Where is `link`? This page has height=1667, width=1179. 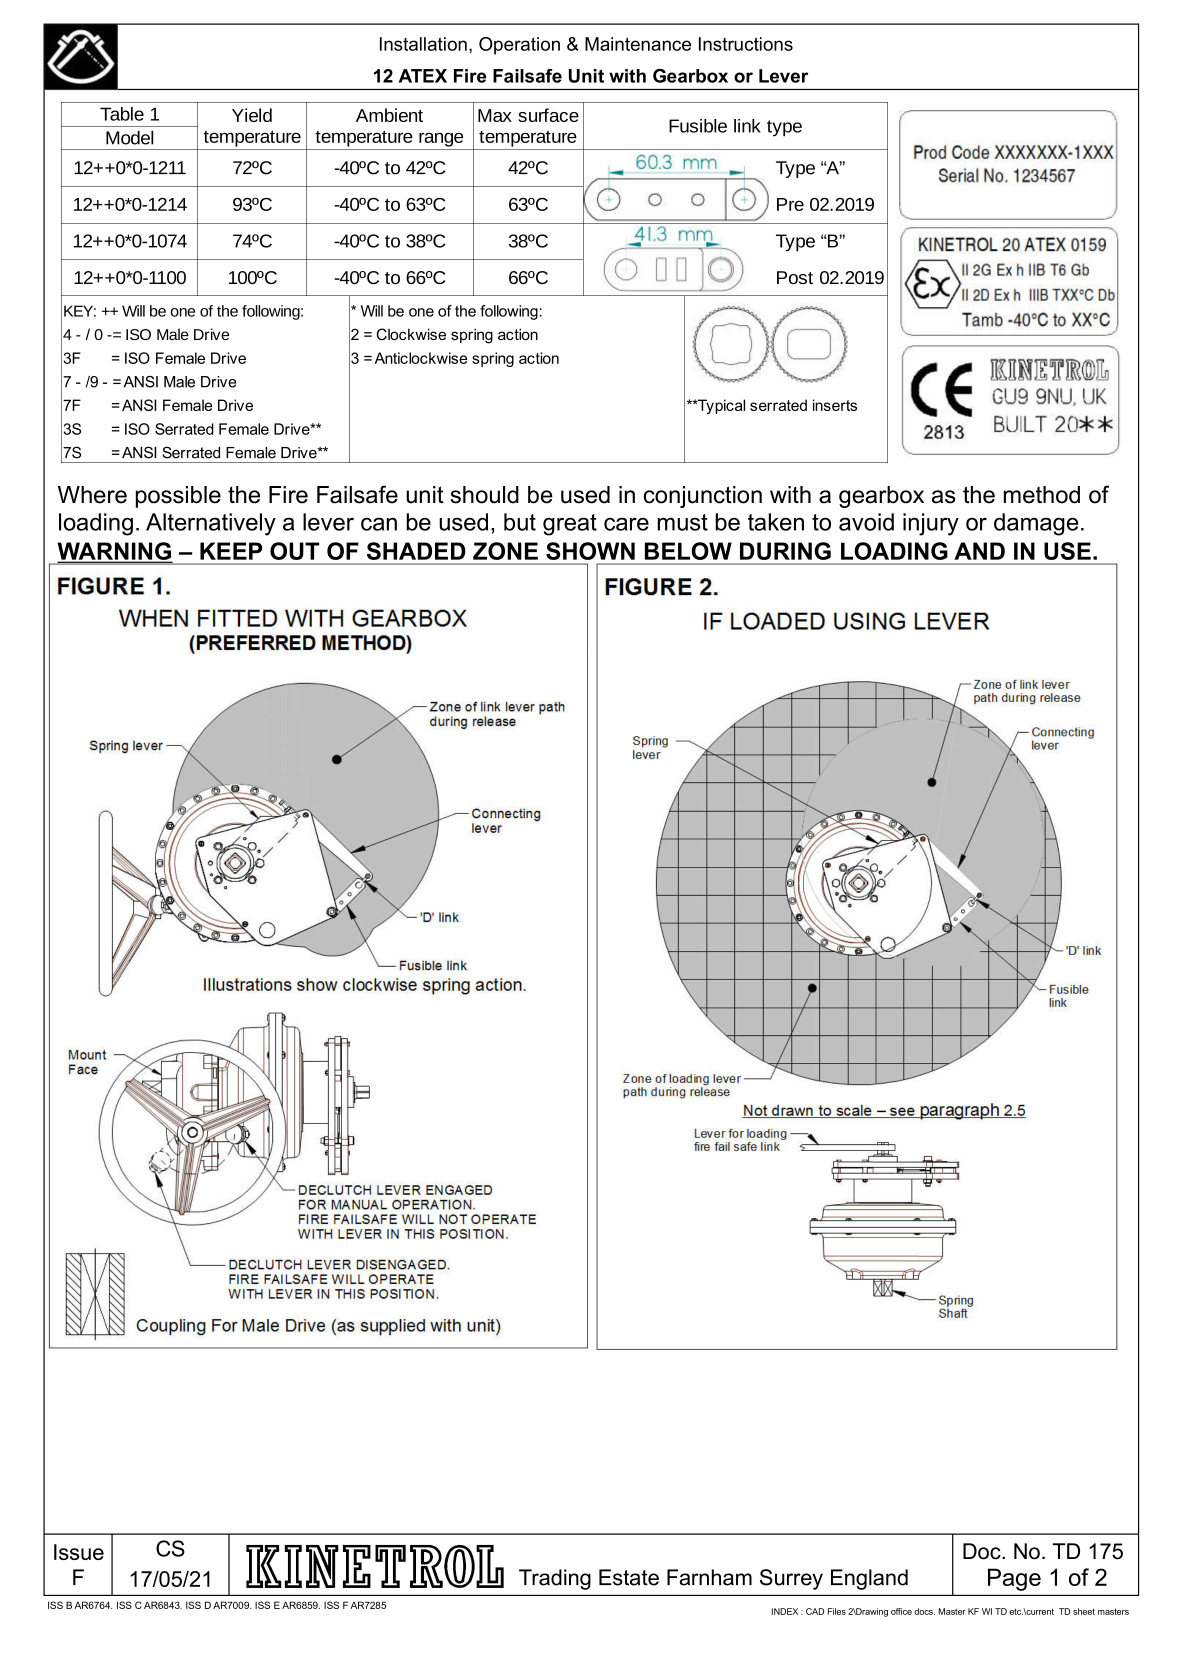 link is located at coordinates (747, 126).
